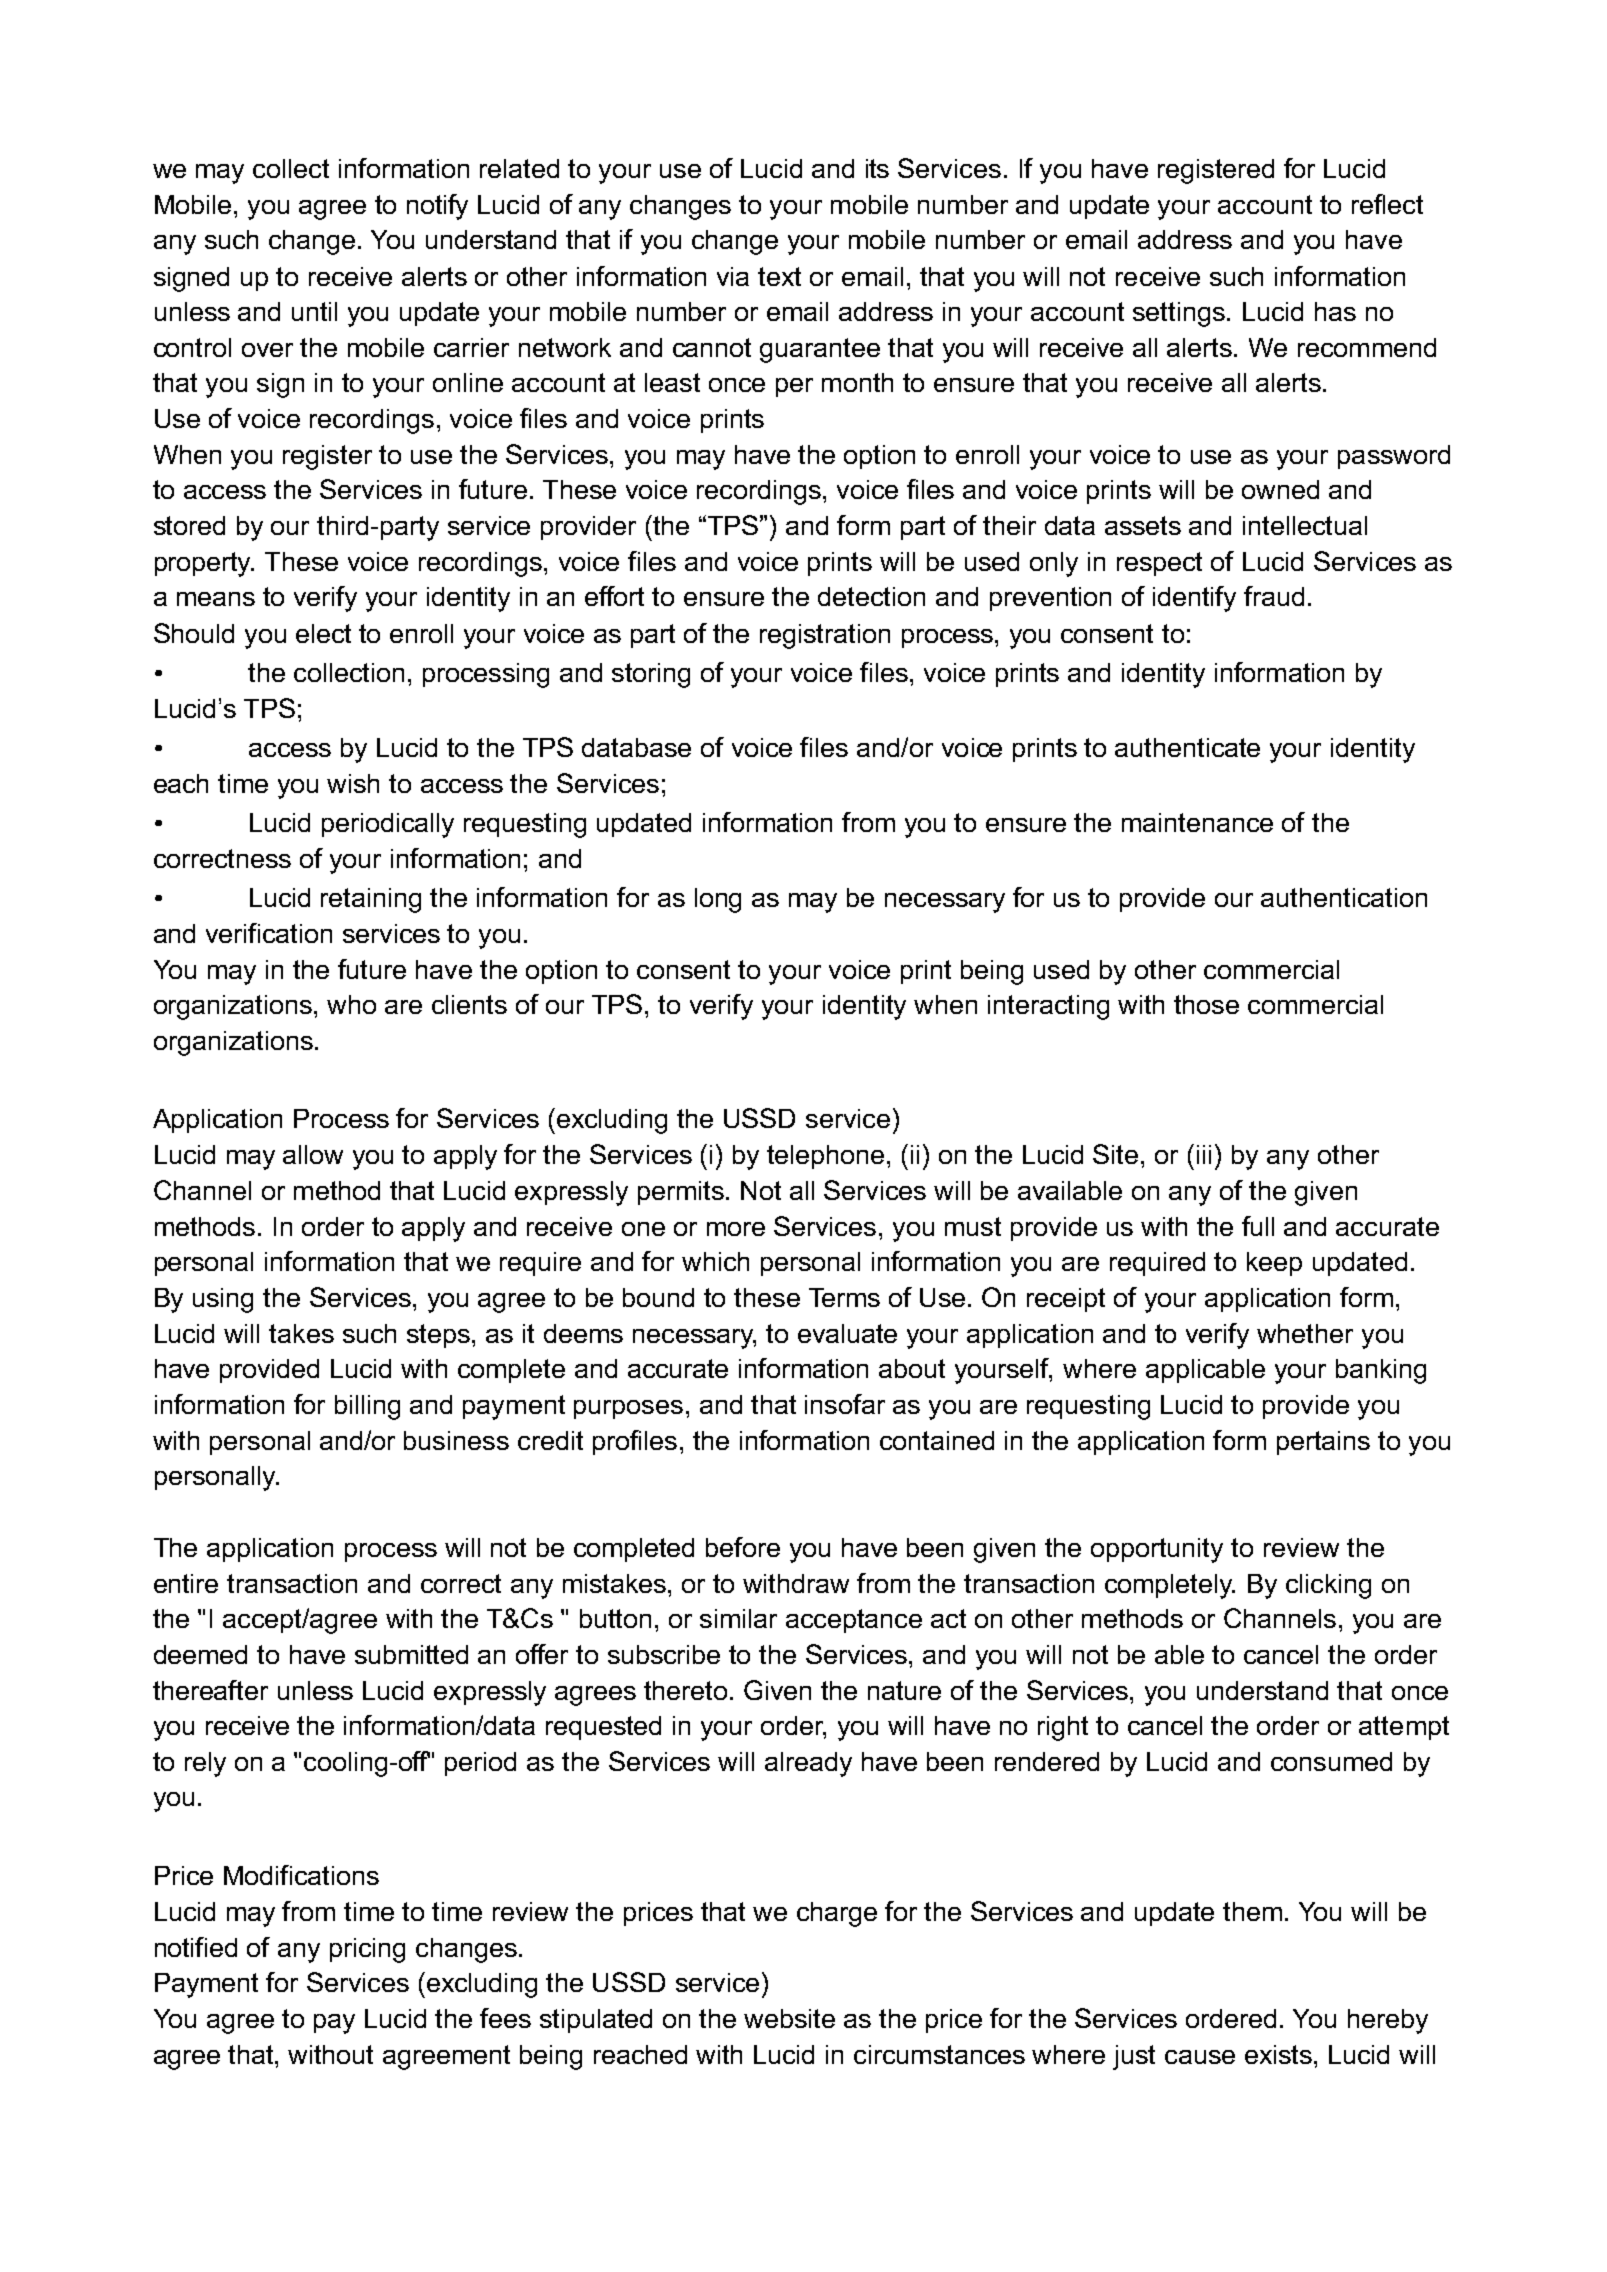  What do you see at coordinates (837, 1914) in the screenshot?
I see `charge` at bounding box center [837, 1914].
